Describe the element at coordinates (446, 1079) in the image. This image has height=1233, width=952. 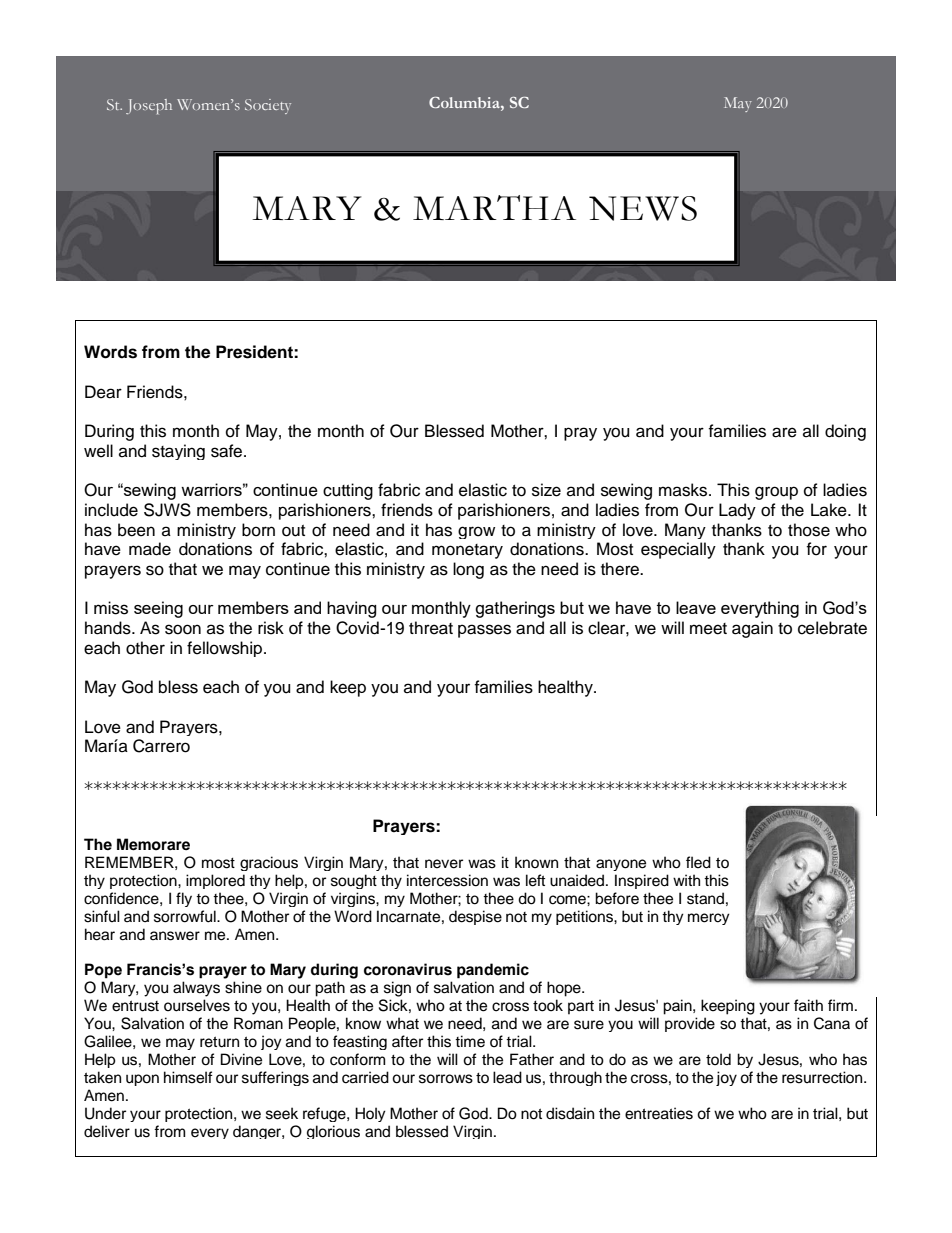
I see `sorrows` at that location.
